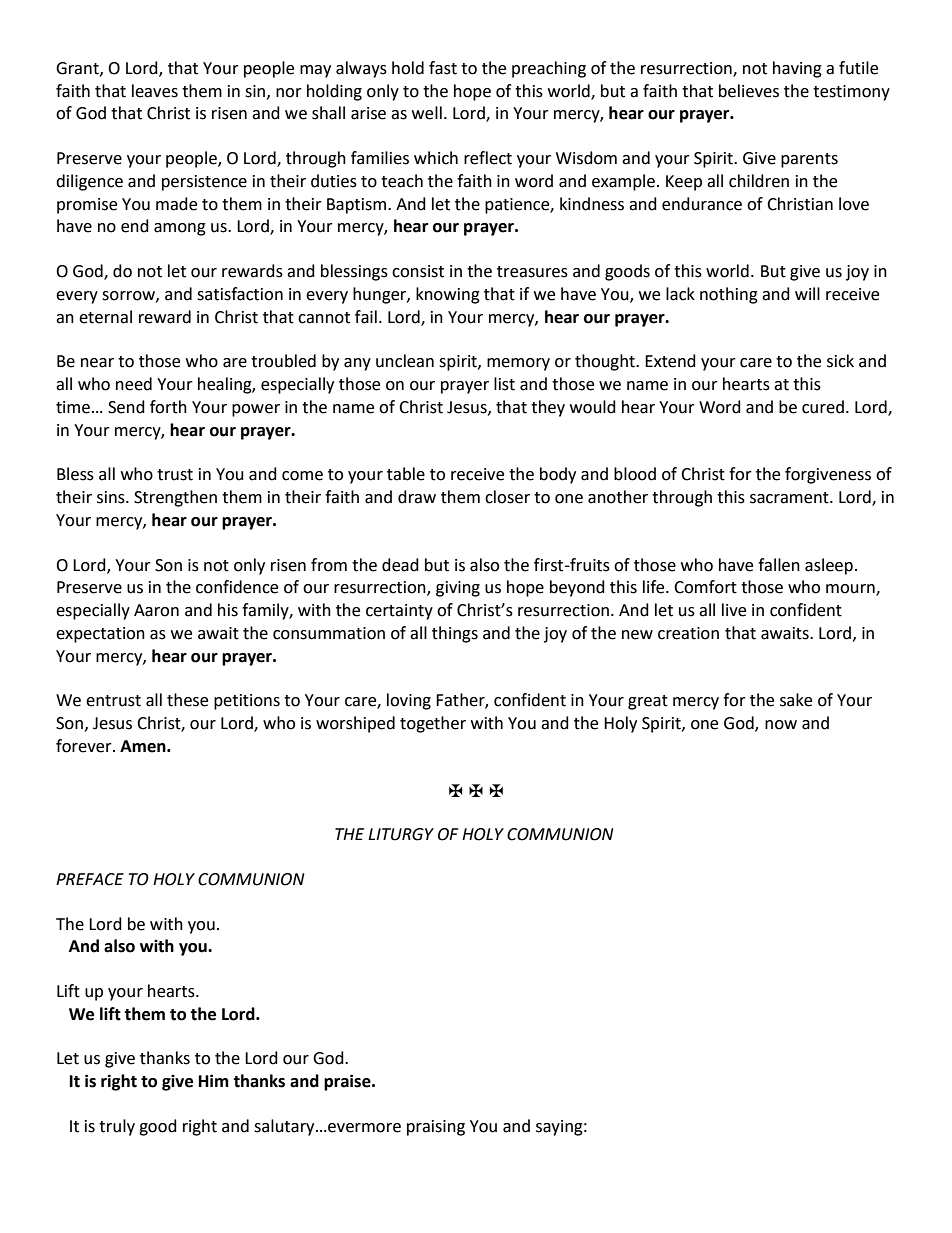 Image resolution: width=952 pixels, height=1233 pixels. Describe the element at coordinates (749, 91) in the page. I see `believes` at that location.
